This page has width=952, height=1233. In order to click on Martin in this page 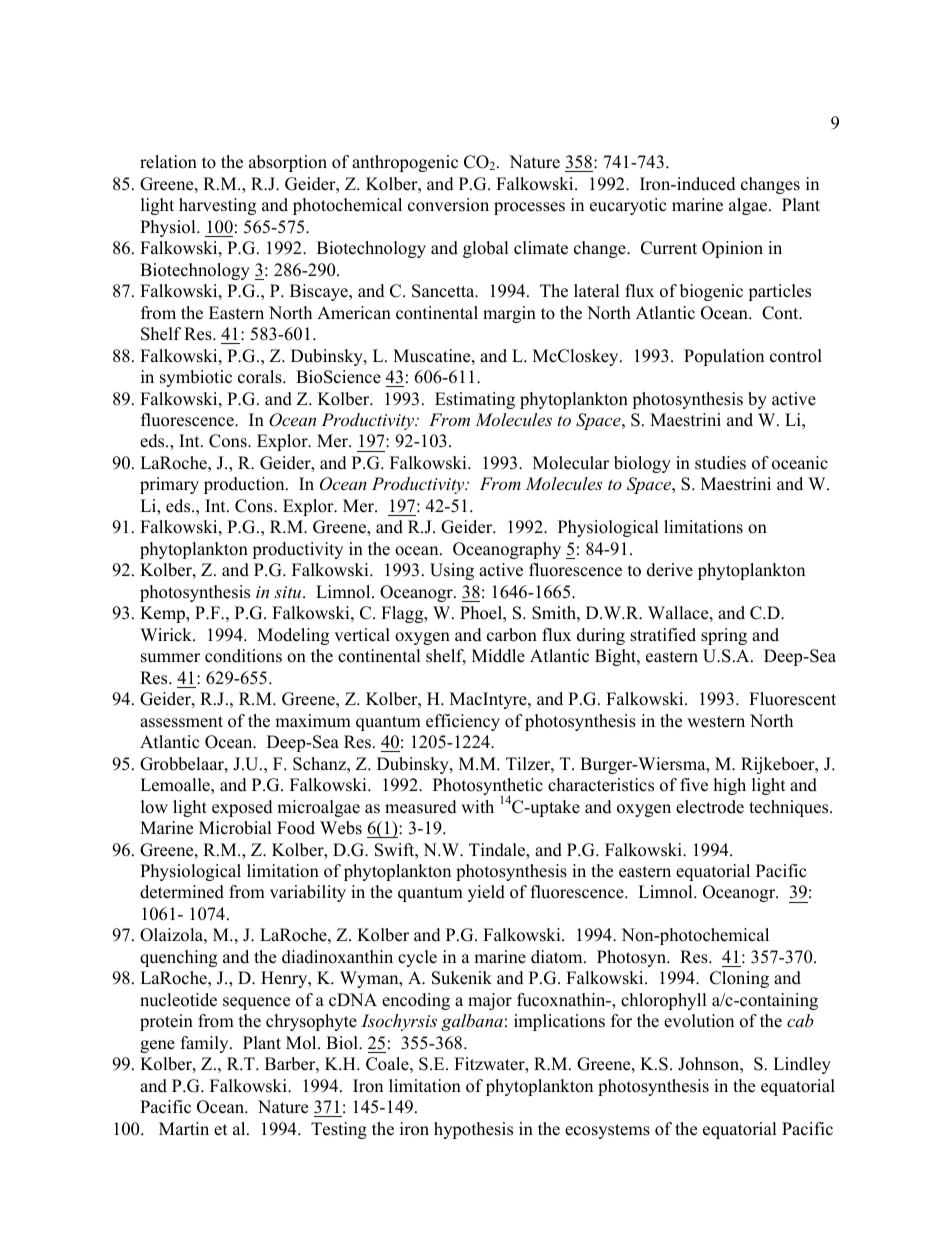, I will do `click(184, 1128)`.
